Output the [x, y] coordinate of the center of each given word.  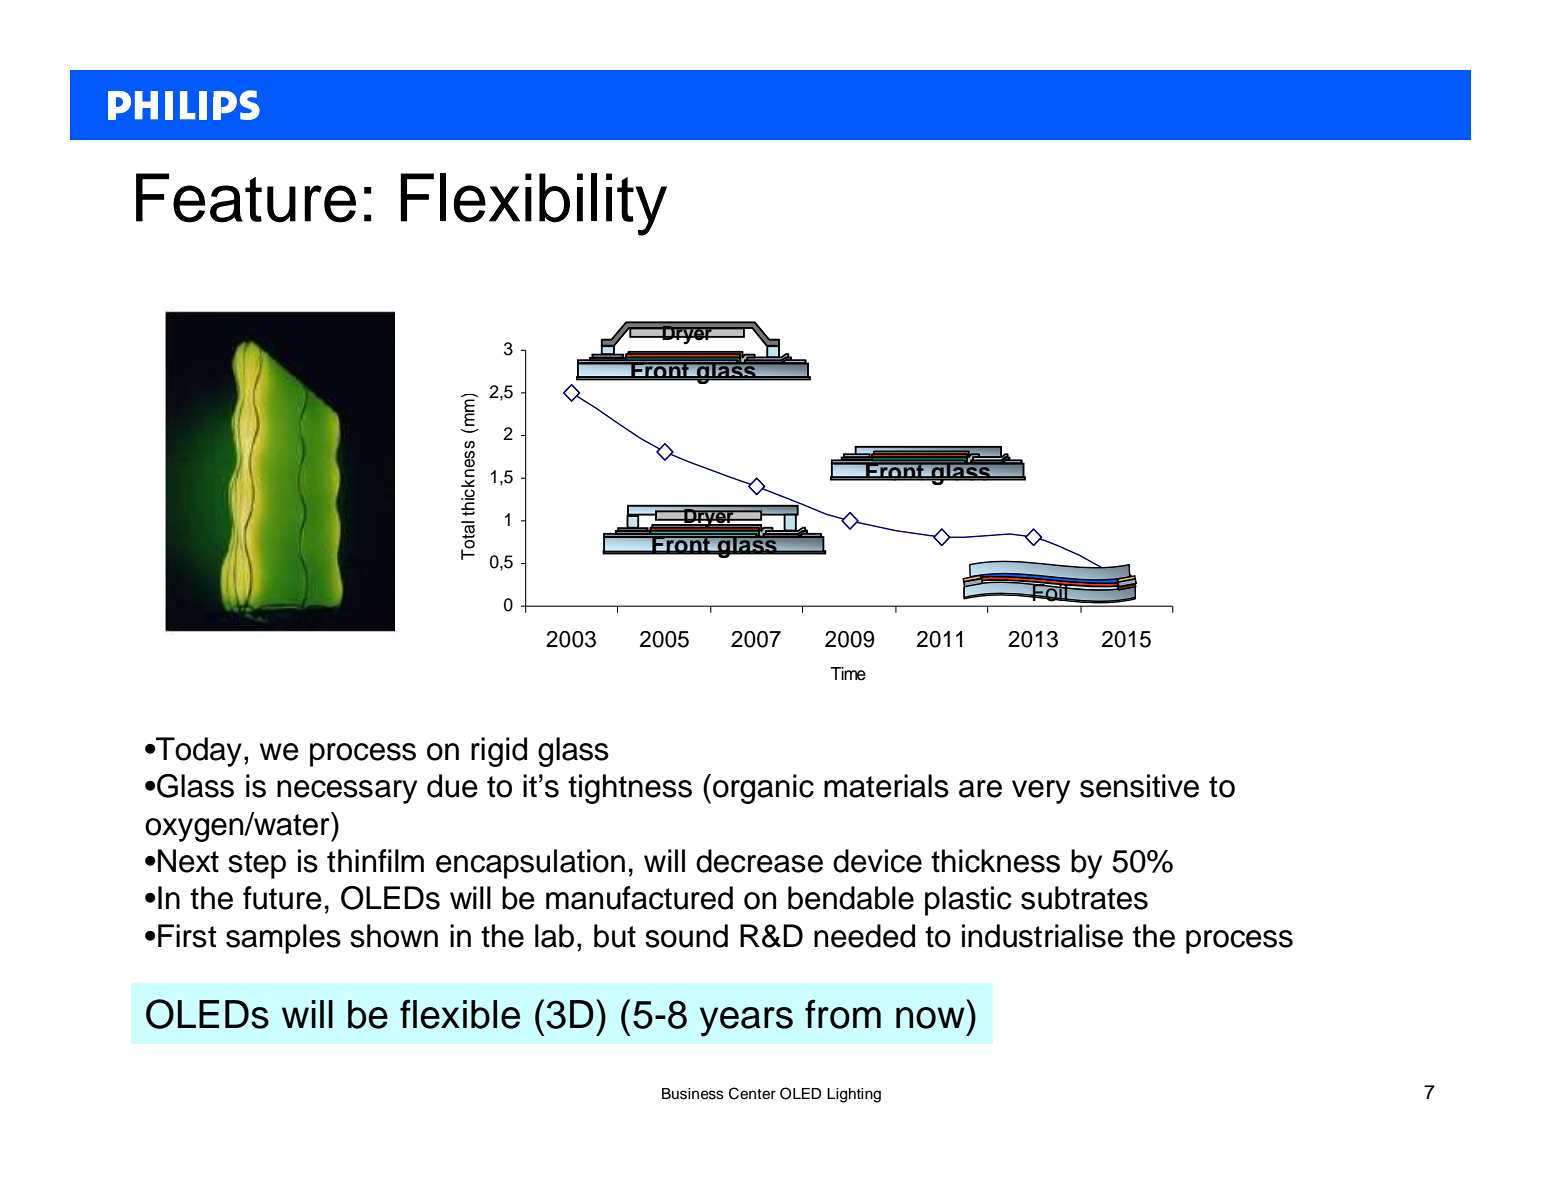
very [1041, 792]
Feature [246, 198]
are [980, 789]
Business [693, 1094]
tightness [630, 789]
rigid [499, 752]
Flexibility [533, 204]
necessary [347, 792]
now [930, 1018]
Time [848, 674]
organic [763, 789]
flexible [460, 1014]
